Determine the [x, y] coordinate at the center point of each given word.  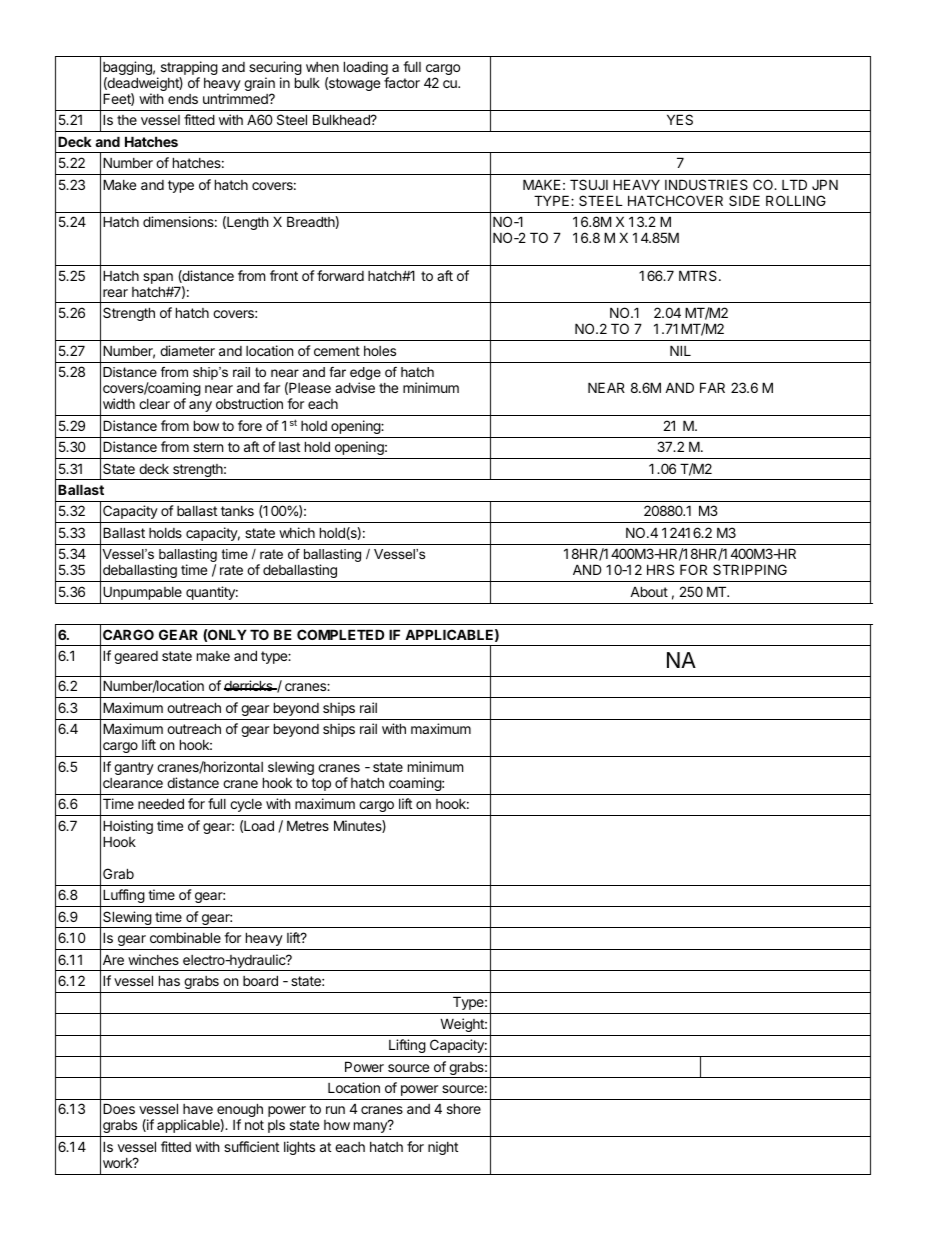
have [198, 1109]
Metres [308, 825]
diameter [187, 350]
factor [402, 82]
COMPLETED [340, 634]
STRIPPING [750, 569]
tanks [237, 511]
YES [680, 119]
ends [183, 99]
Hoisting [128, 828]
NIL [680, 350]
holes [380, 351]
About [649, 591]
